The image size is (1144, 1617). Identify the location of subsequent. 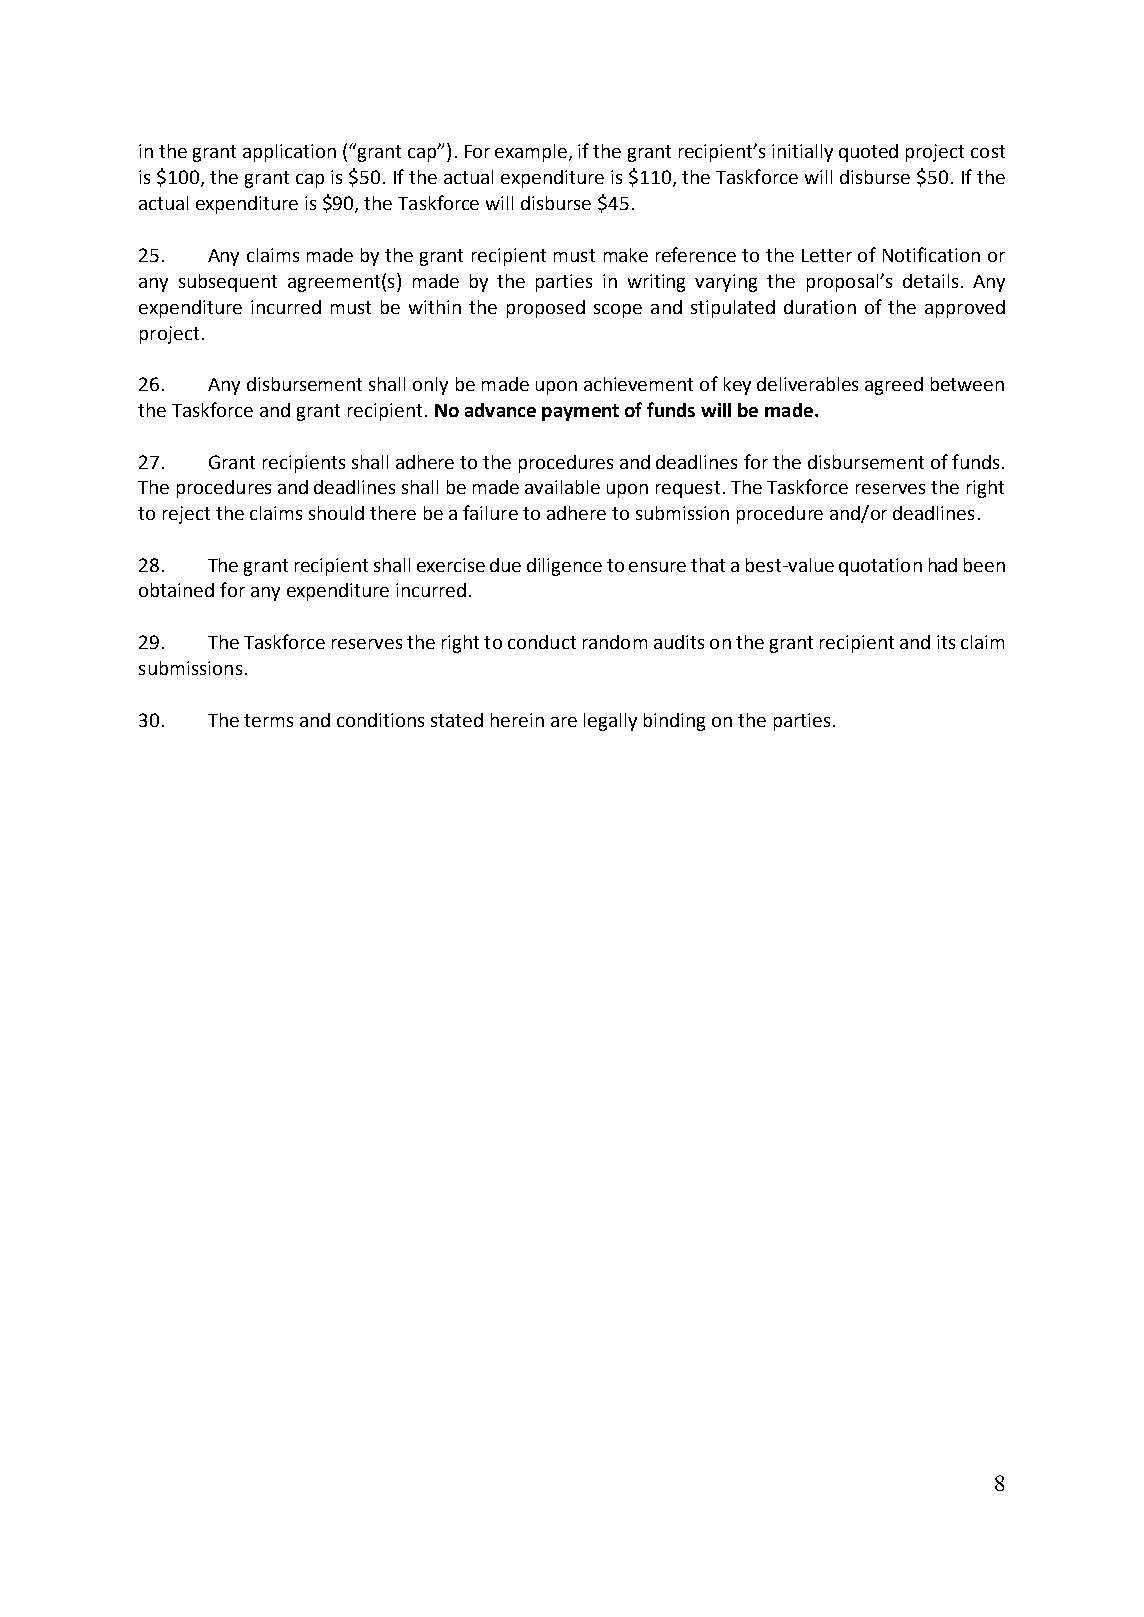
(228, 283).
